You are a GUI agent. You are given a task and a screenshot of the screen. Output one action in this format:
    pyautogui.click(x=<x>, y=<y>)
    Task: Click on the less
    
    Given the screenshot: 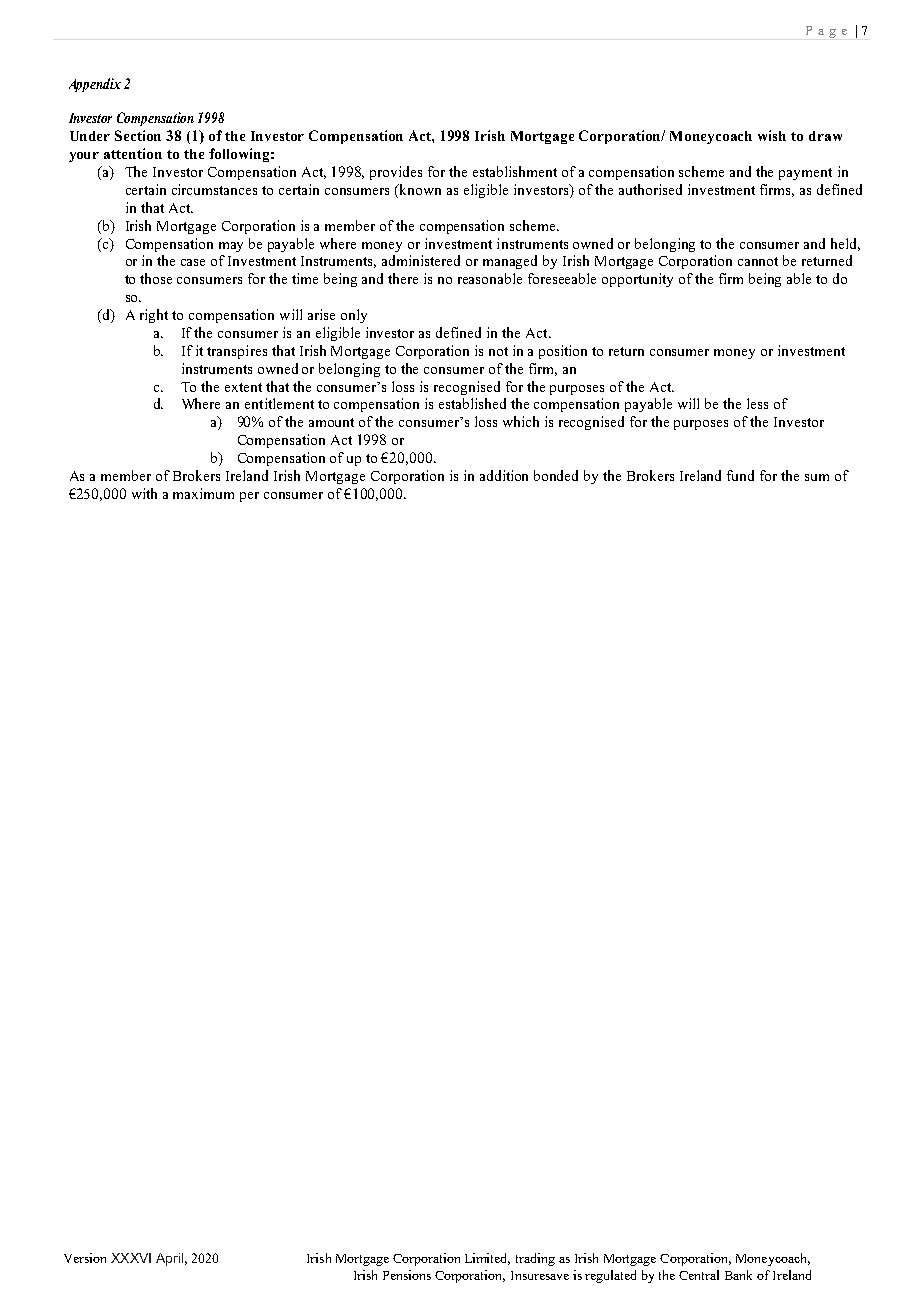 What is the action you would take?
    pyautogui.click(x=757, y=403)
